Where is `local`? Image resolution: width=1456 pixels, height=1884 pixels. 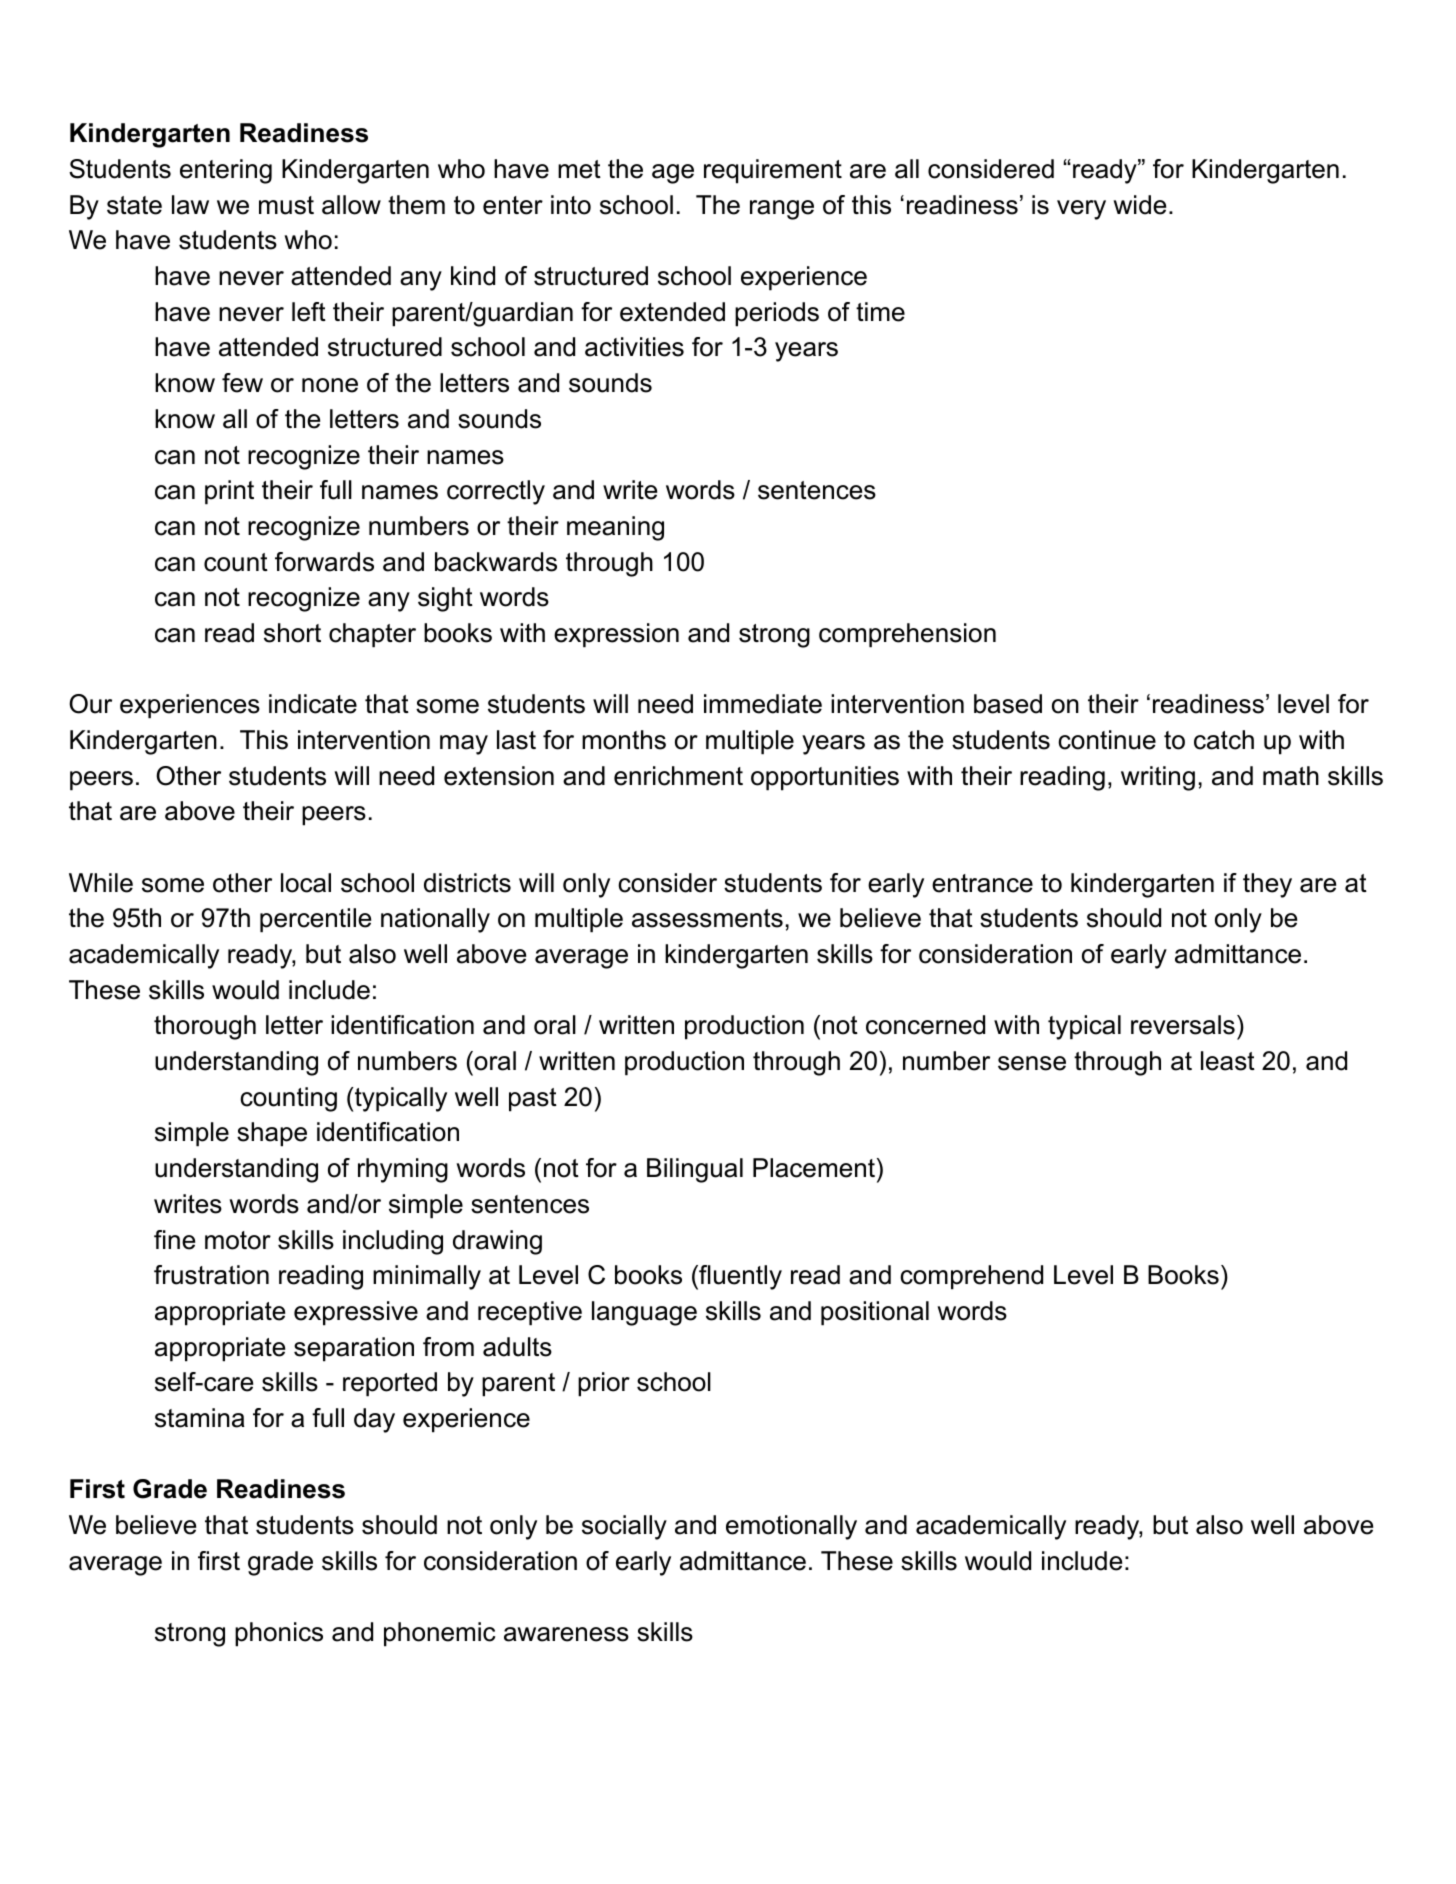 local is located at coordinates (306, 883).
